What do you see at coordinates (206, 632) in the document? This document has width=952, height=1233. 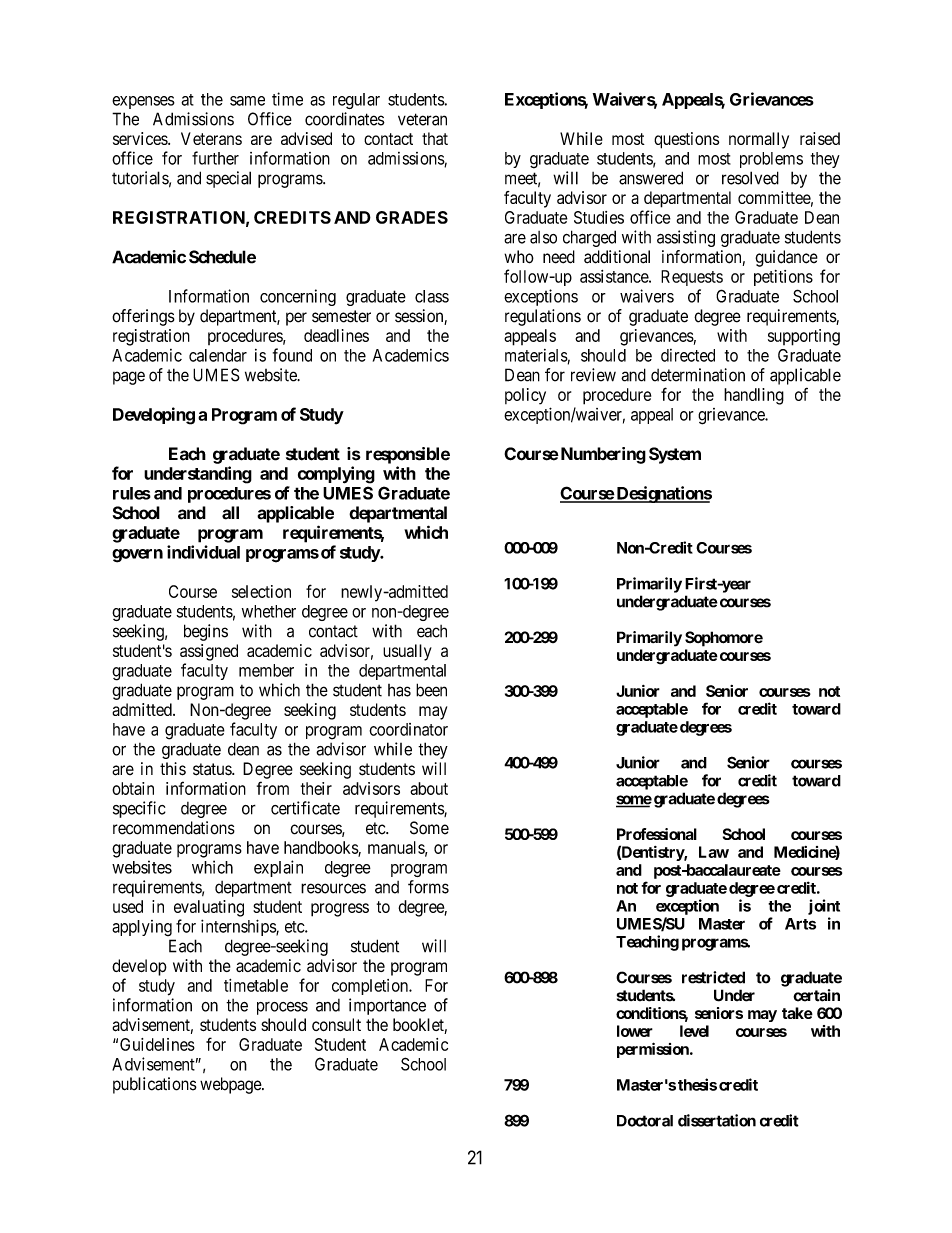 I see `begins` at bounding box center [206, 632].
